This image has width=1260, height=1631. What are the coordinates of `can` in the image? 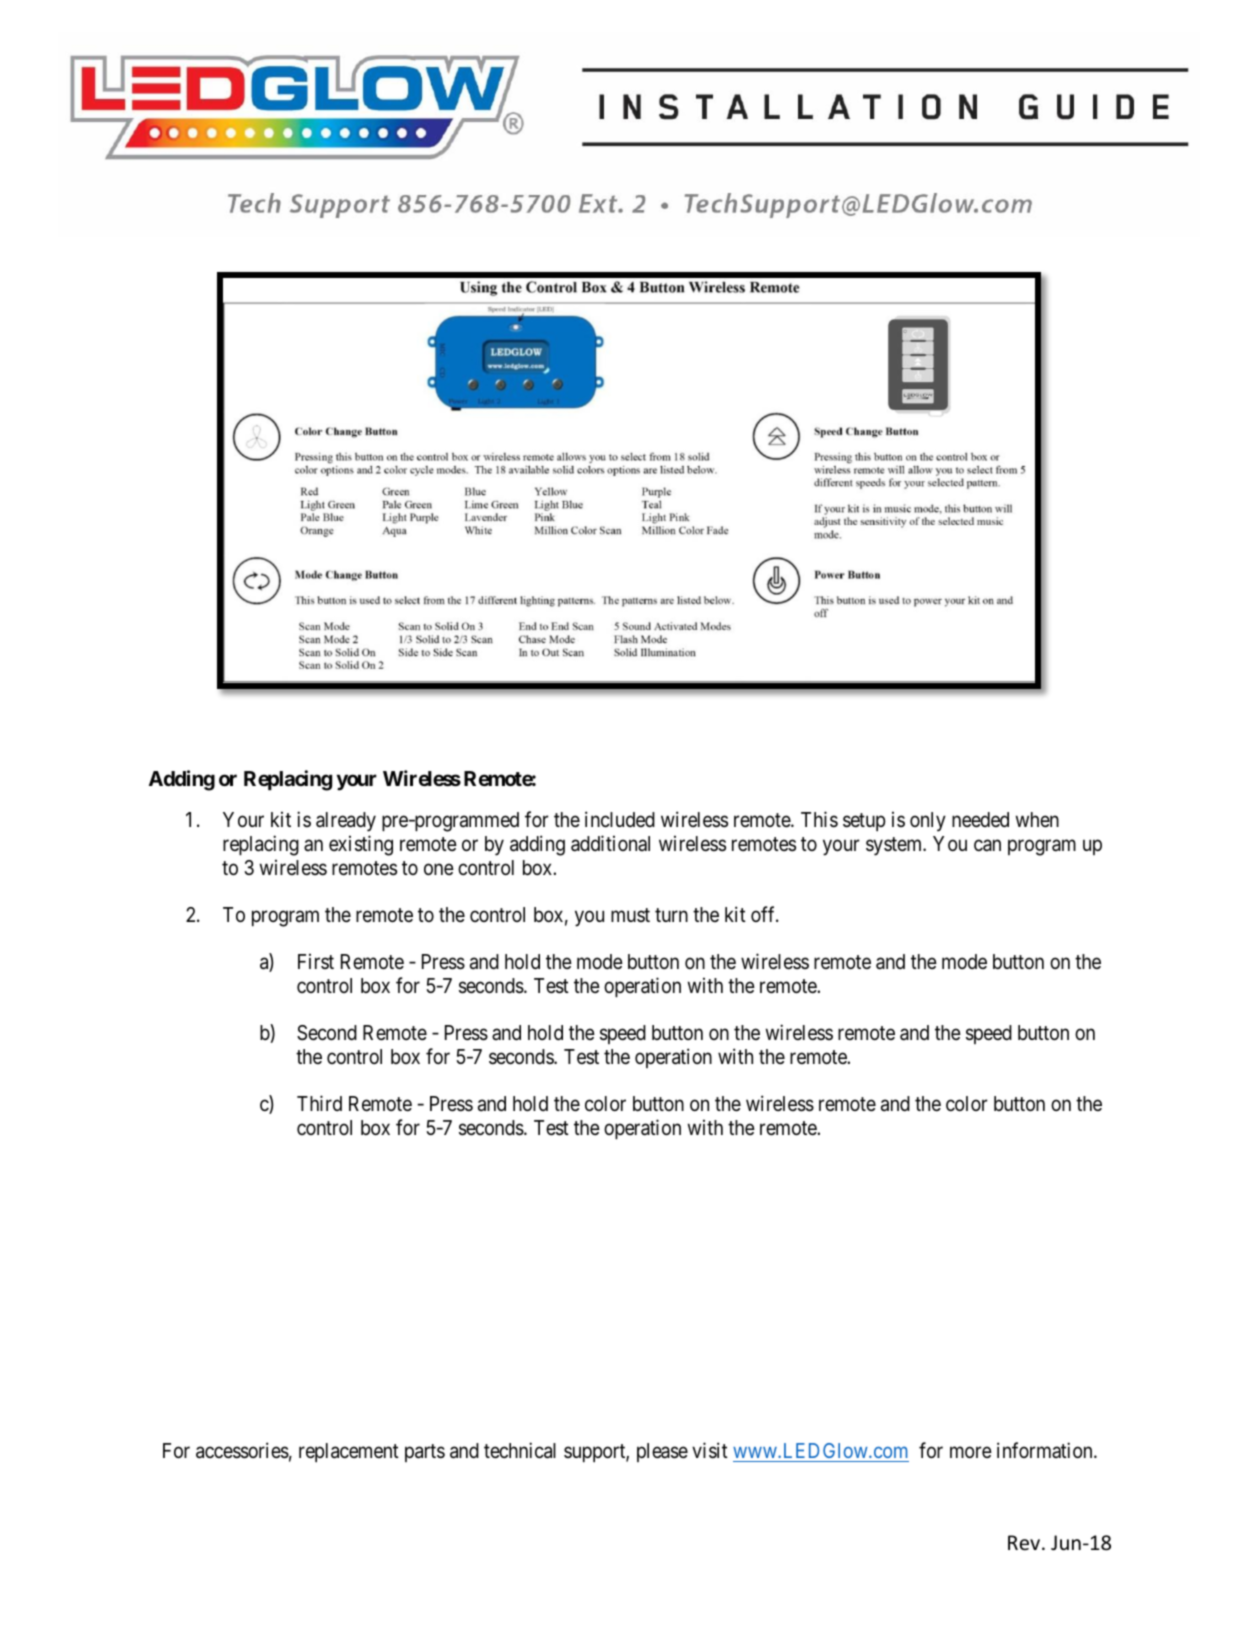 It's located at (987, 846).
